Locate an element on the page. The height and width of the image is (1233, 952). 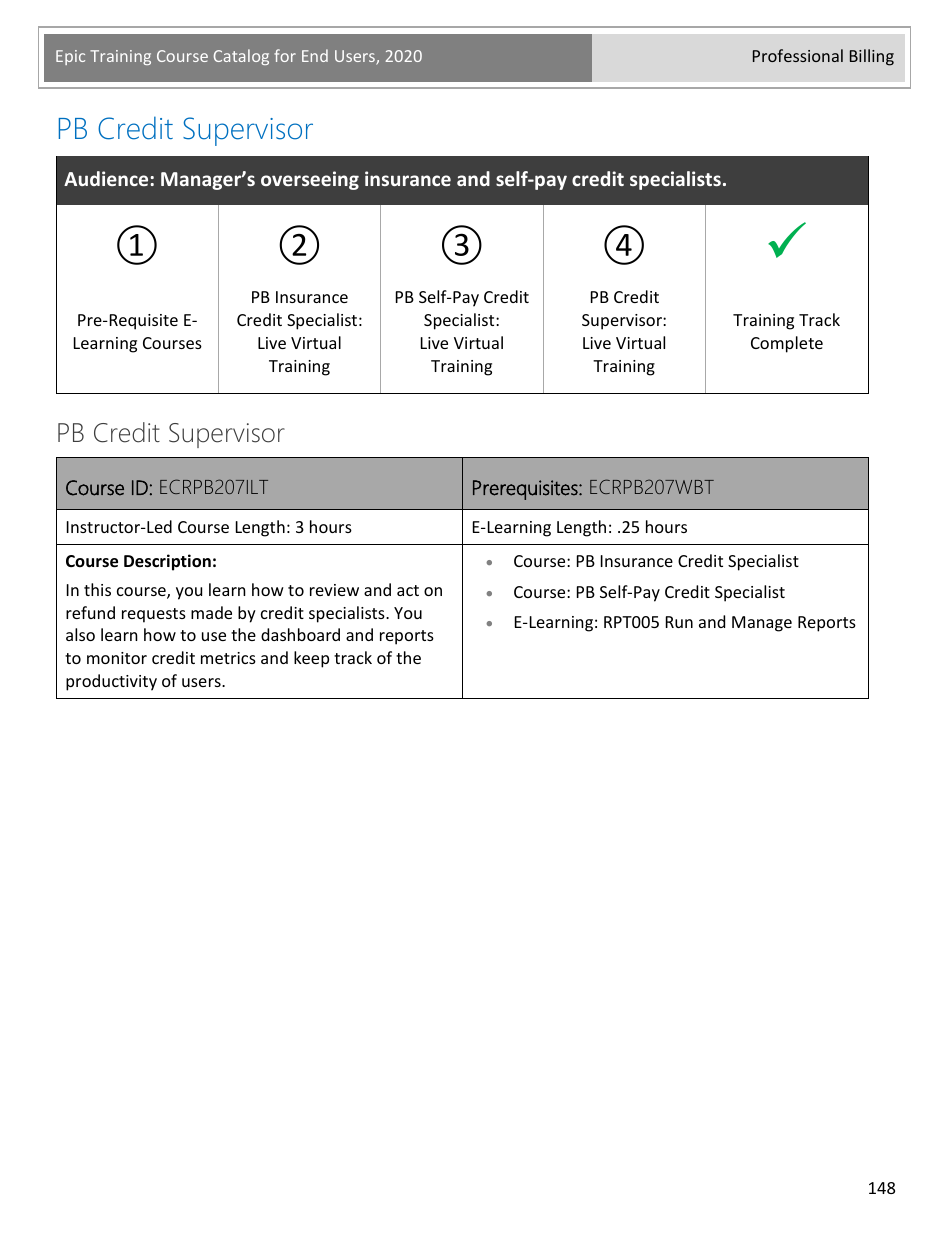
Professional is located at coordinates (798, 55).
